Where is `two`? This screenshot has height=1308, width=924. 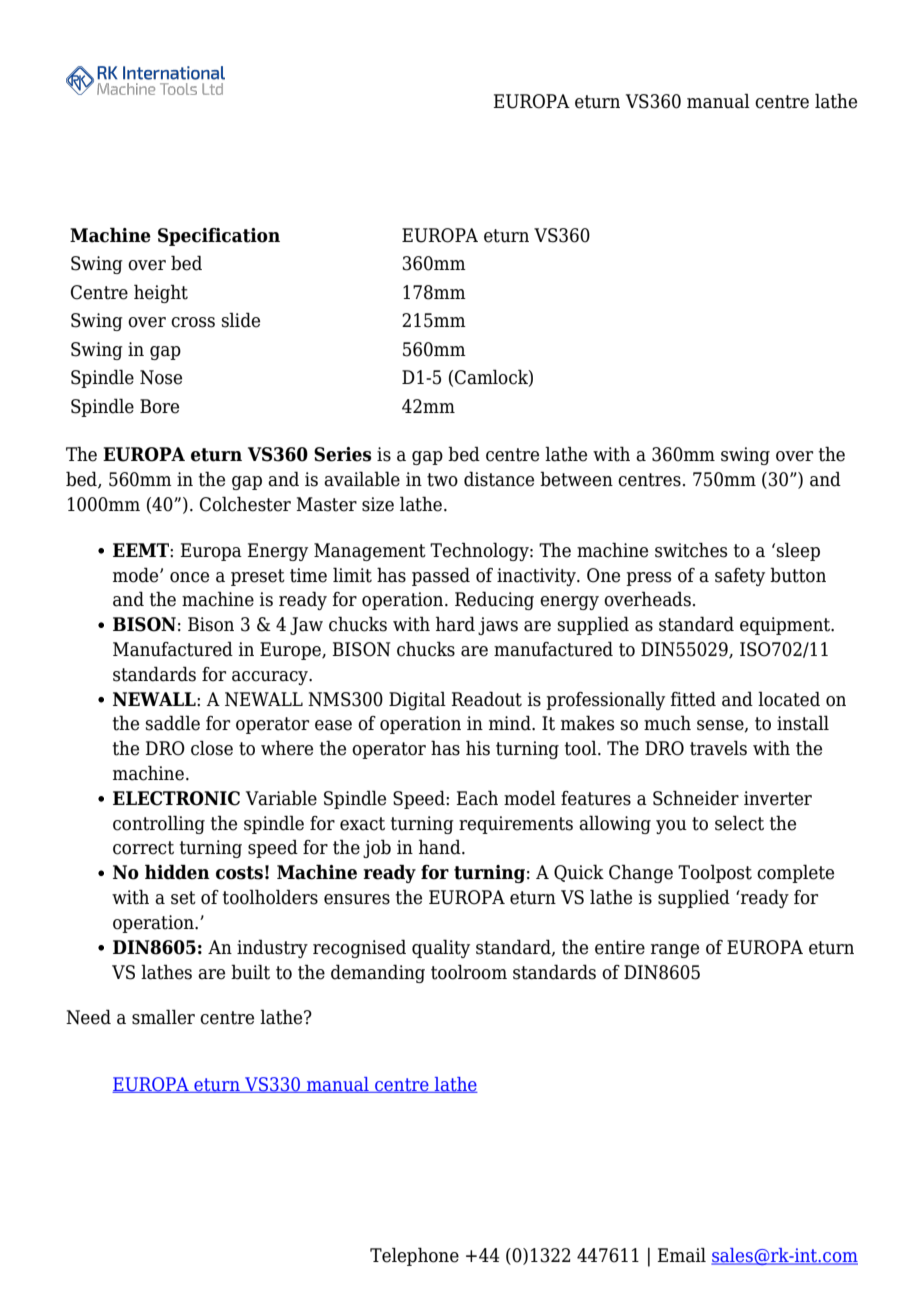 two is located at coordinates (442, 480).
